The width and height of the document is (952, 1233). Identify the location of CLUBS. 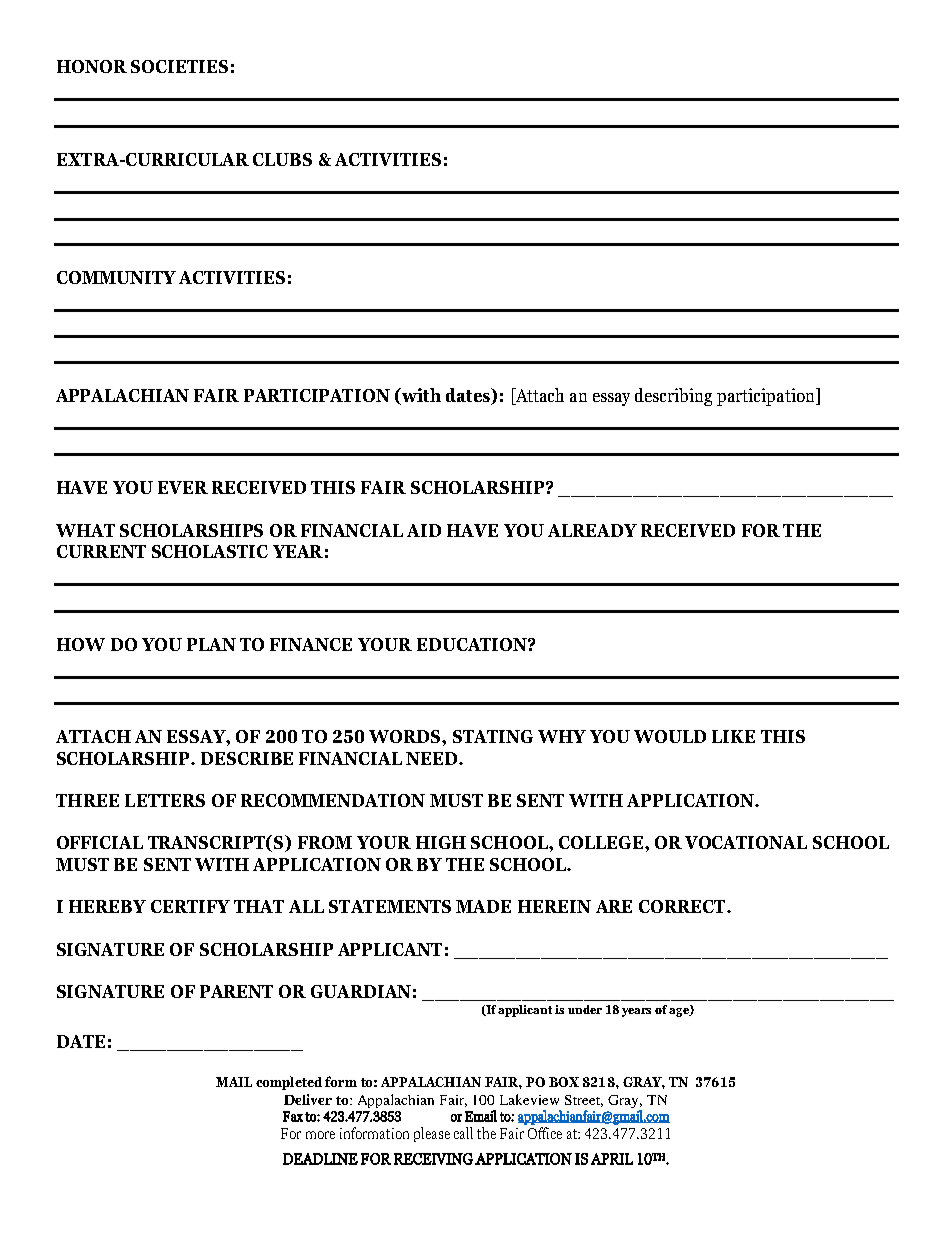
(282, 159).
